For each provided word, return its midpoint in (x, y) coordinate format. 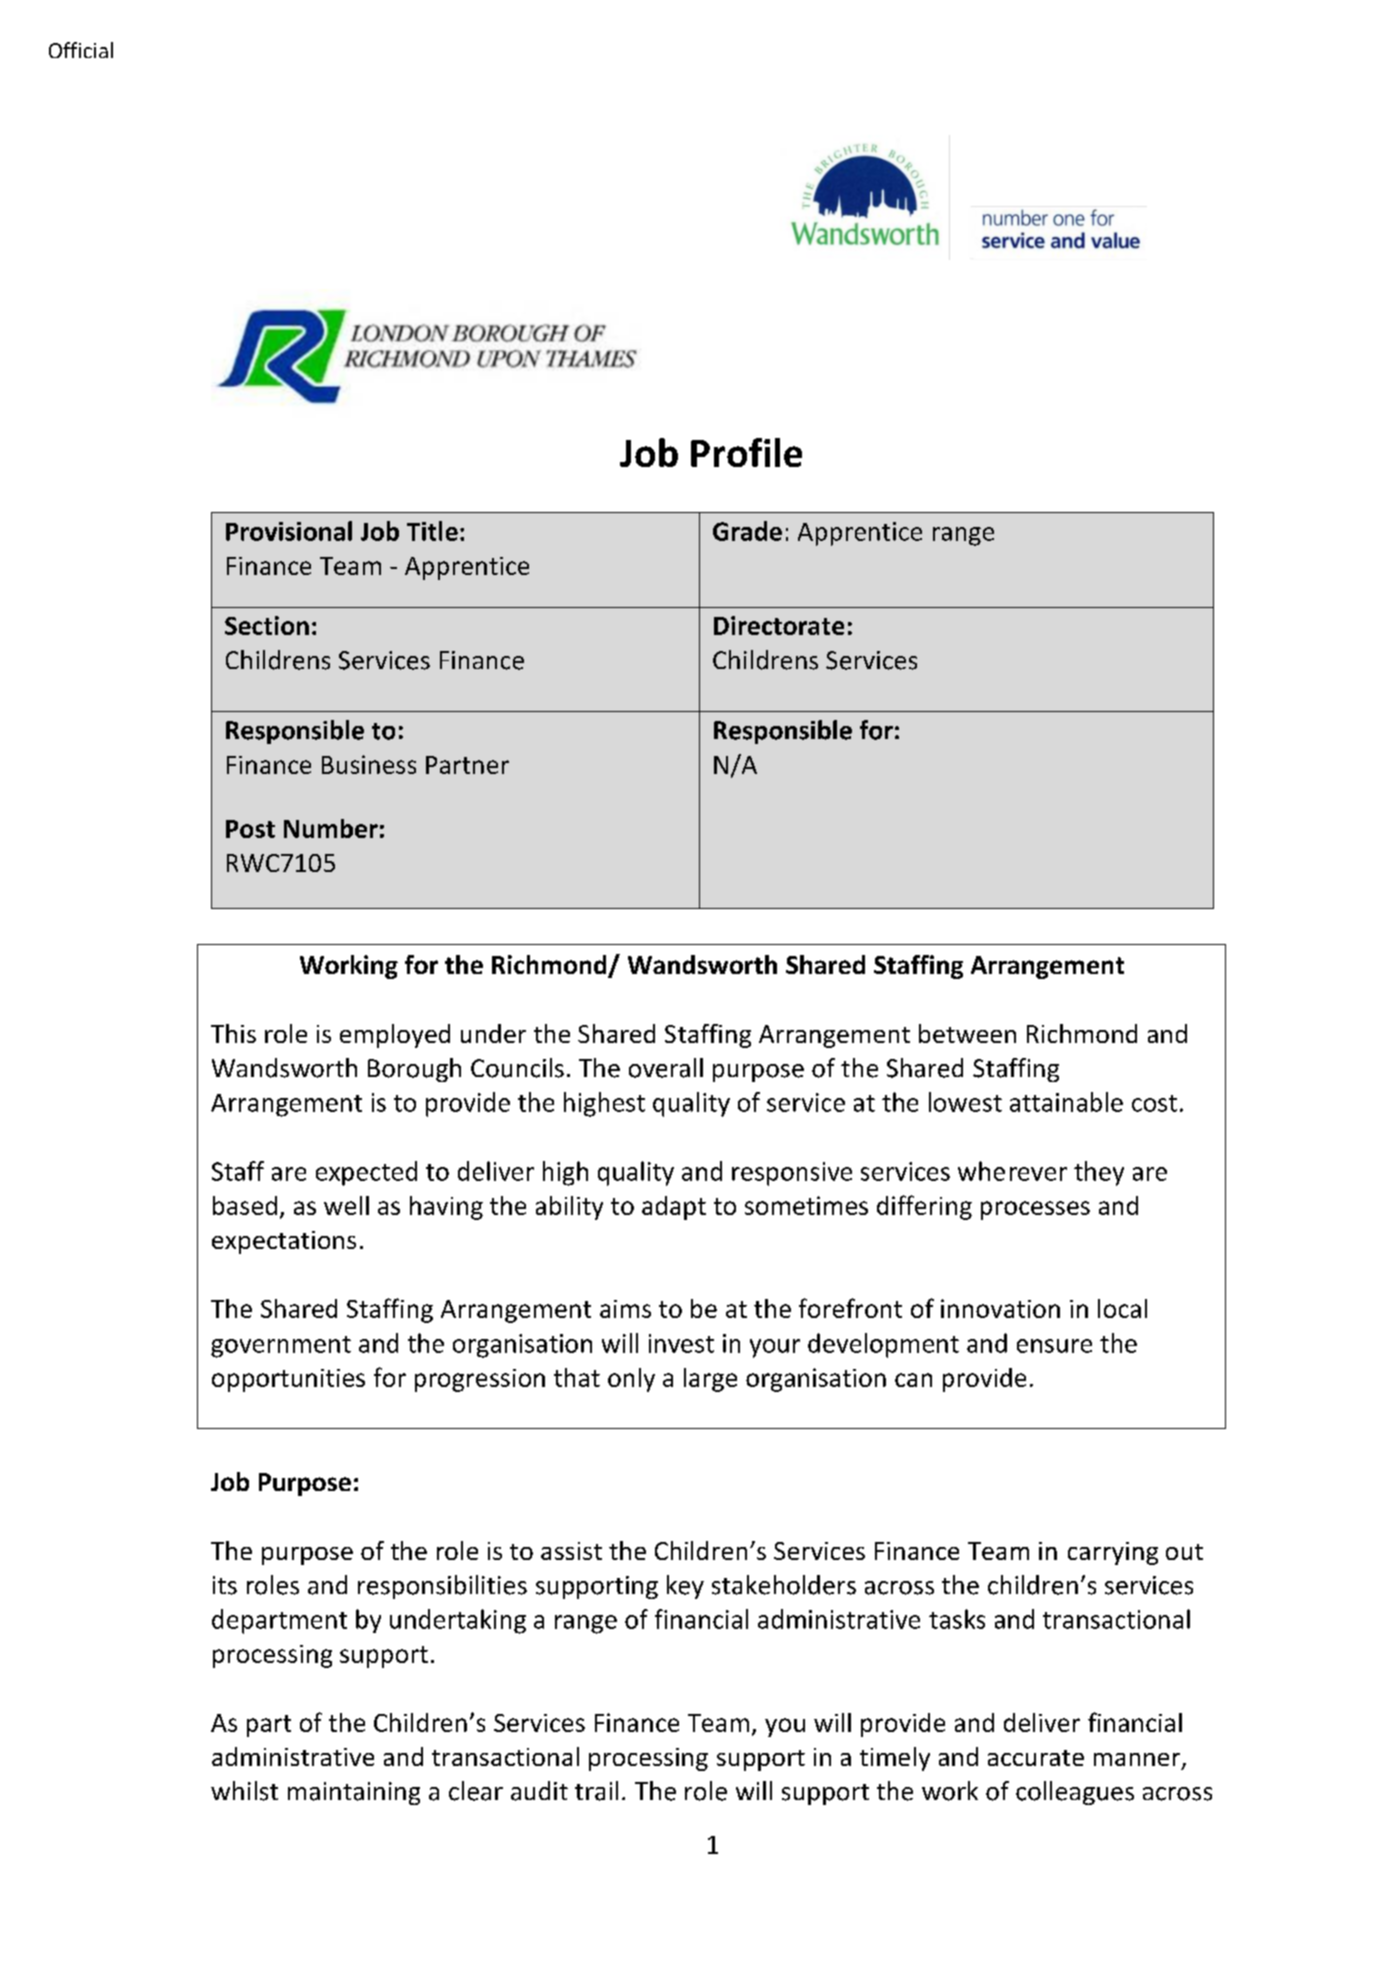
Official (81, 50)
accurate (1036, 1758)
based (245, 1205)
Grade (747, 531)
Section (267, 625)
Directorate (779, 625)
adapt (674, 1208)
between (967, 1033)
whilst (244, 1791)
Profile (746, 452)
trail (596, 1791)
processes (1035, 1210)
